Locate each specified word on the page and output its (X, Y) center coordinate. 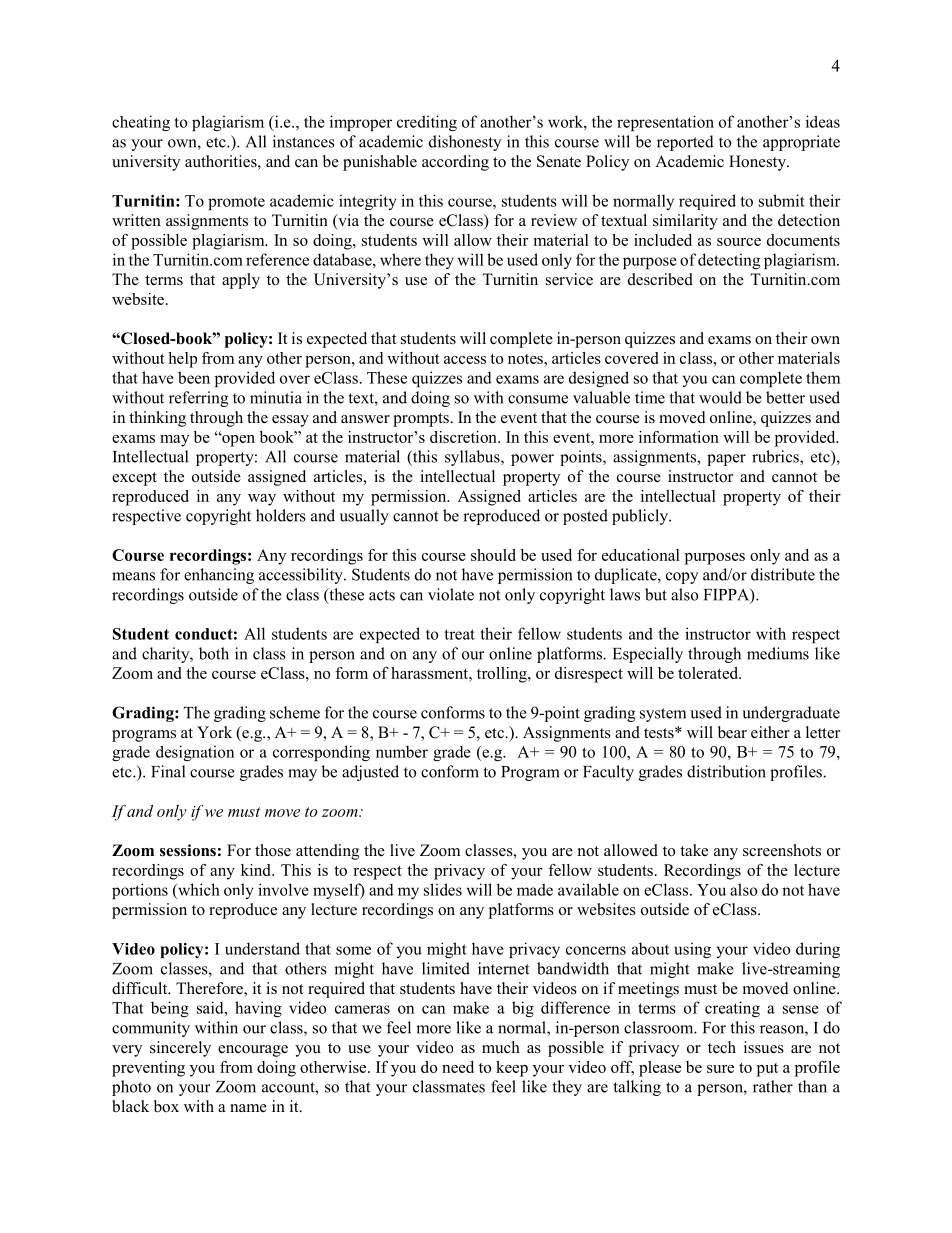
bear (732, 732)
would (720, 397)
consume (538, 399)
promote (236, 203)
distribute (783, 574)
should (493, 555)
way (262, 500)
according (455, 163)
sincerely (180, 1049)
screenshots (782, 850)
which (198, 889)
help (182, 360)
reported (685, 143)
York (214, 732)
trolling (503, 675)
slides (443, 889)
